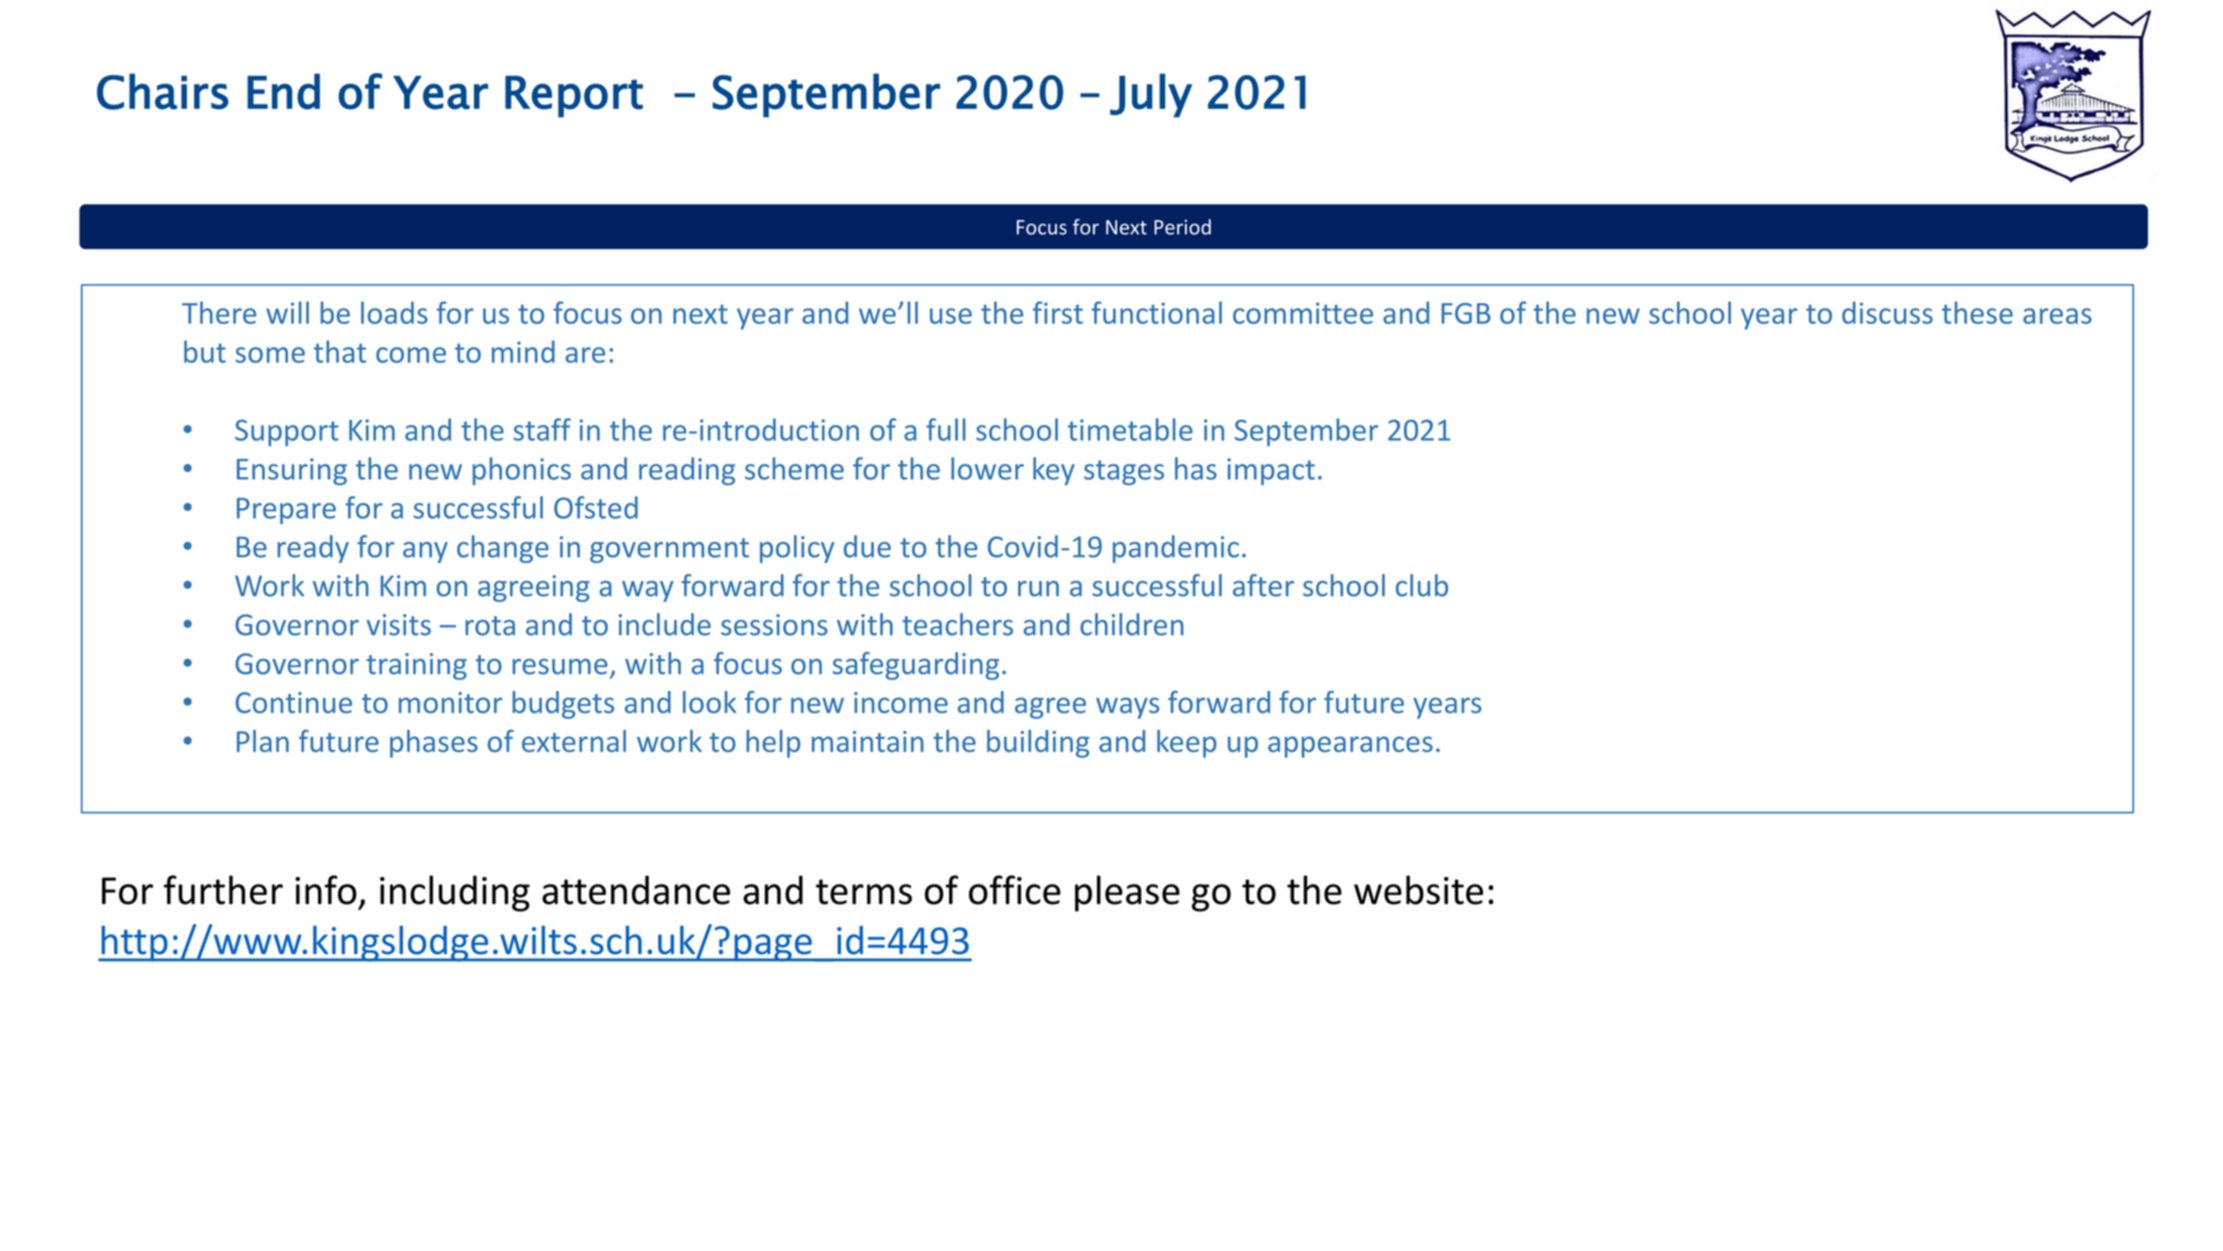 The height and width of the screenshot is (1251, 2223). What do you see at coordinates (1887, 312) in the screenshot?
I see `discuss` at bounding box center [1887, 312].
